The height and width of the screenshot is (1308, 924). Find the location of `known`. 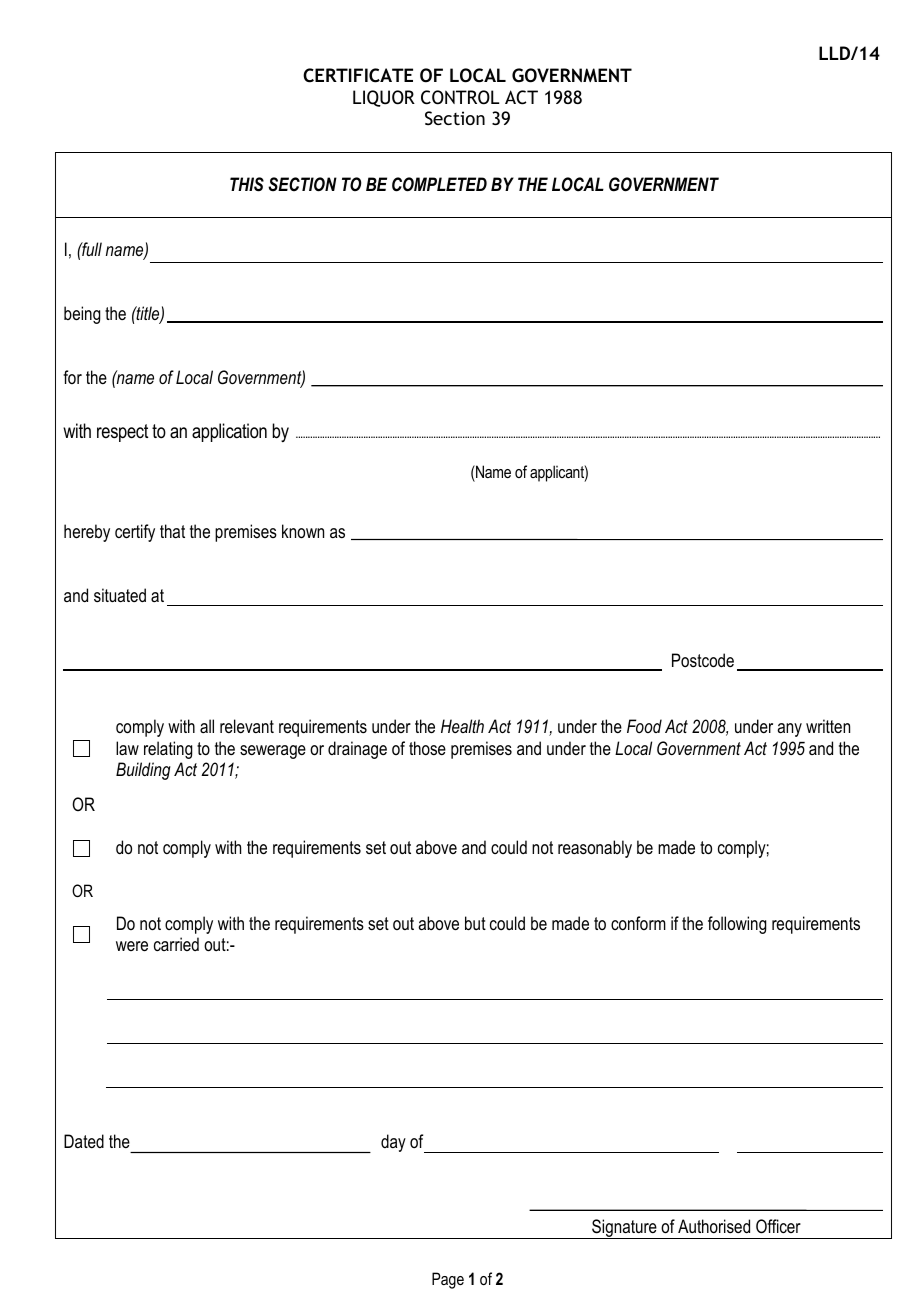

known is located at coordinates (303, 531).
